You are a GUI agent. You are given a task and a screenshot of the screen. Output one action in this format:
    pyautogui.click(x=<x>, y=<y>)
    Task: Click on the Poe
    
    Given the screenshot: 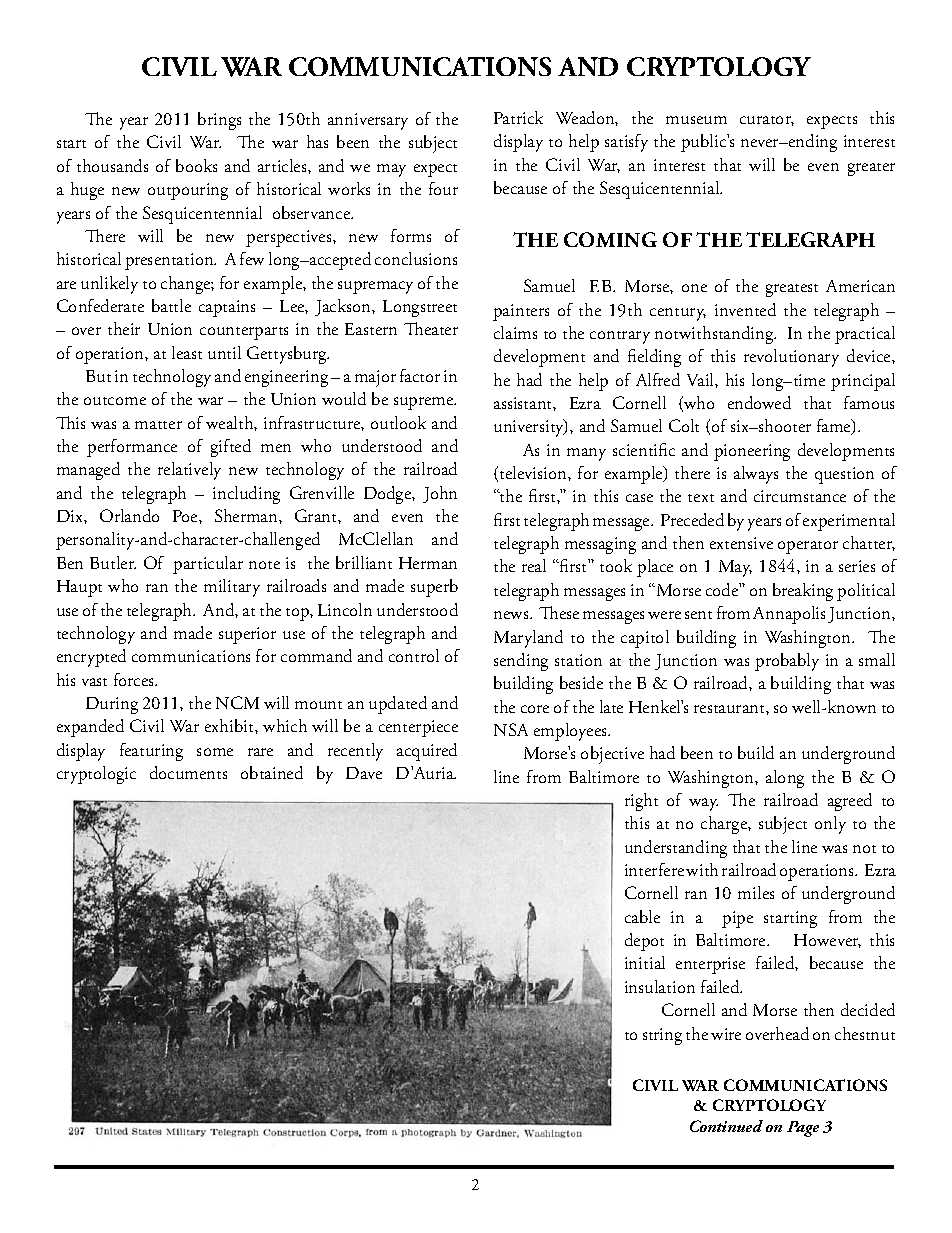 What is the action you would take?
    pyautogui.click(x=186, y=516)
